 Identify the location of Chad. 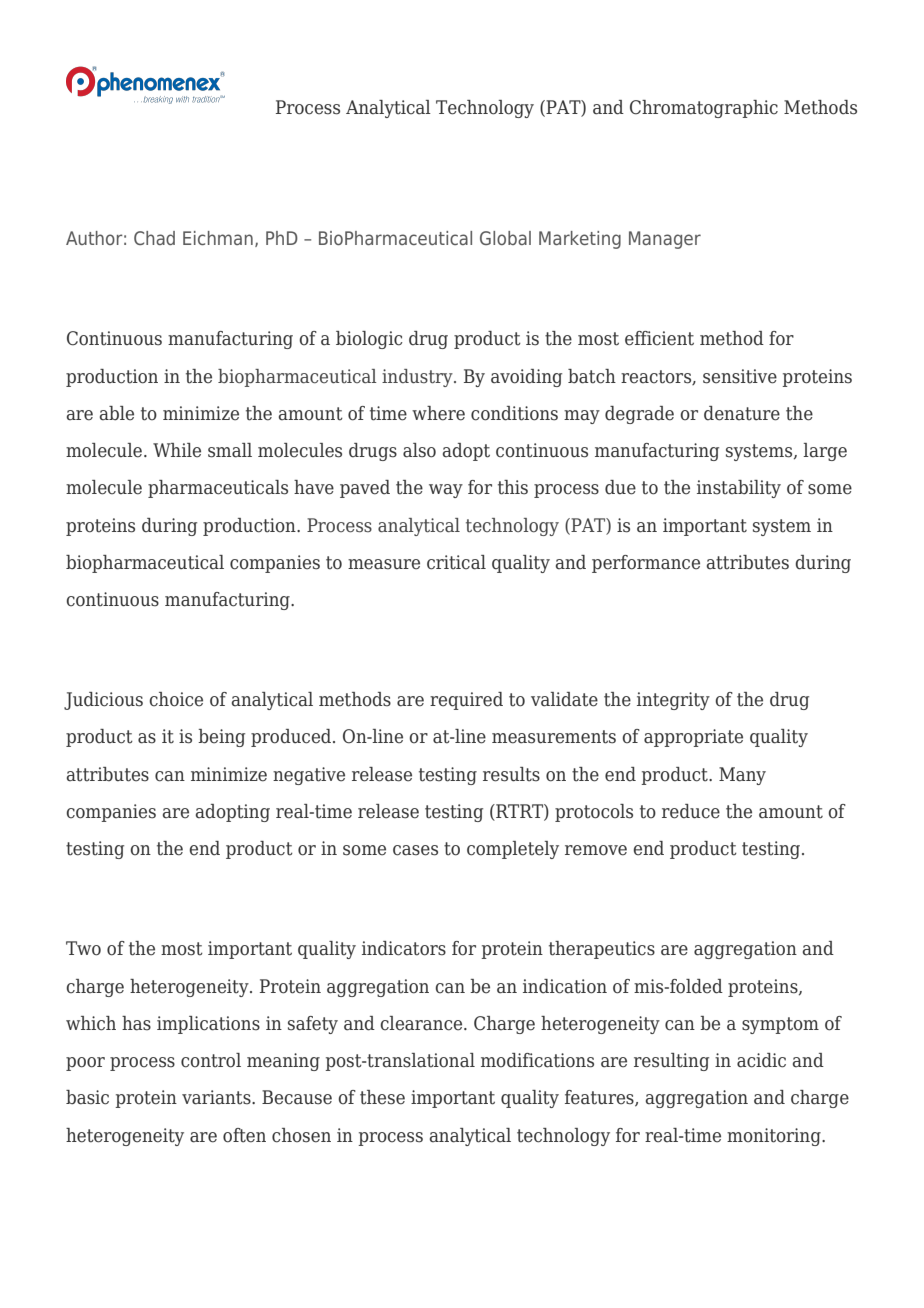
(154, 238).
